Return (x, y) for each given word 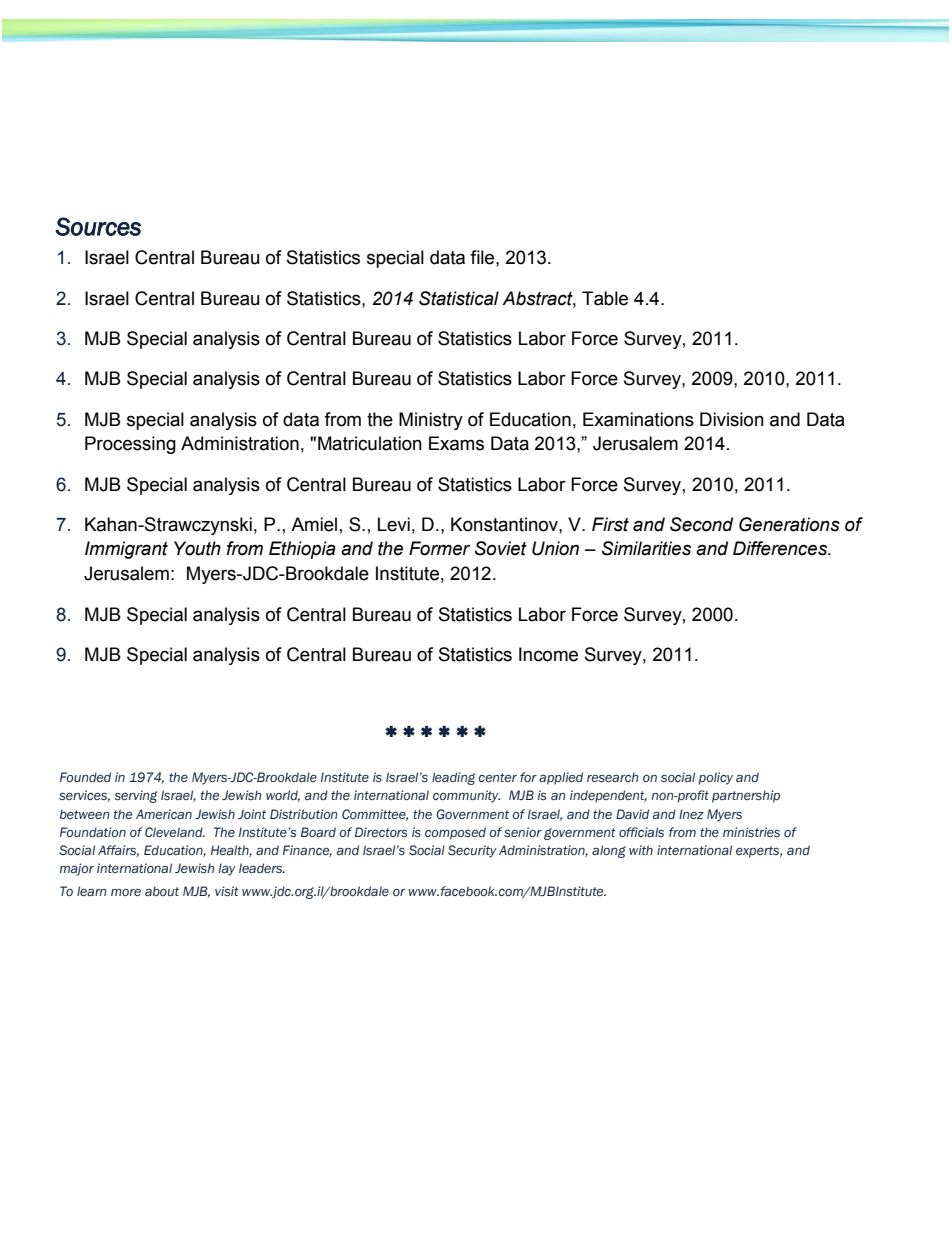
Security (472, 851)
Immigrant (126, 550)
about (162, 891)
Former (439, 548)
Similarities (646, 548)
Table (605, 298)
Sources (98, 226)
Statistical (459, 298)
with (641, 850)
